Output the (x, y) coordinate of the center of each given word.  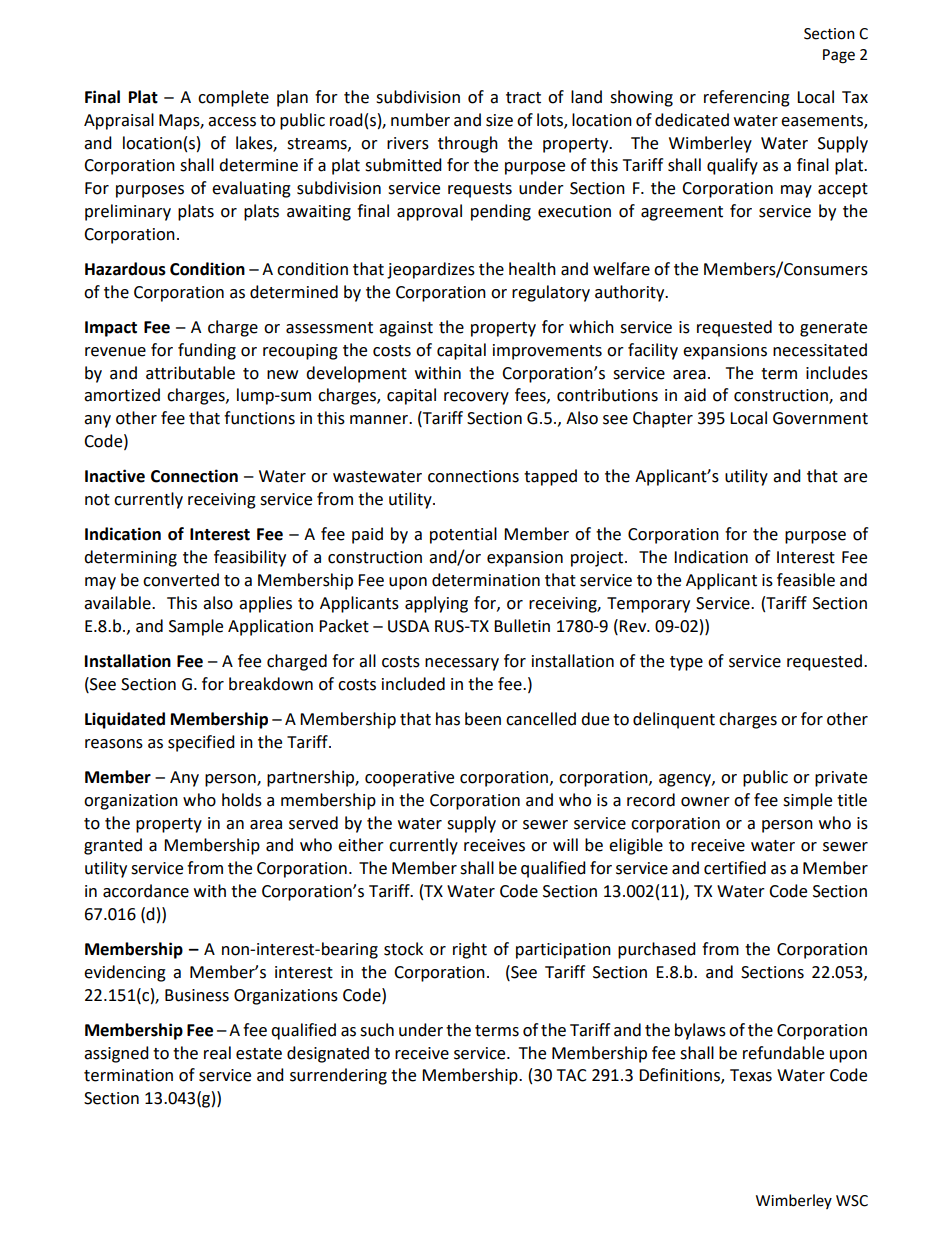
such (377, 1030)
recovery (476, 398)
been (483, 719)
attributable (190, 373)
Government (820, 418)
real (217, 1053)
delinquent (674, 720)
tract (523, 98)
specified (201, 743)
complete (233, 98)
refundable (783, 1053)
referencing (747, 98)
